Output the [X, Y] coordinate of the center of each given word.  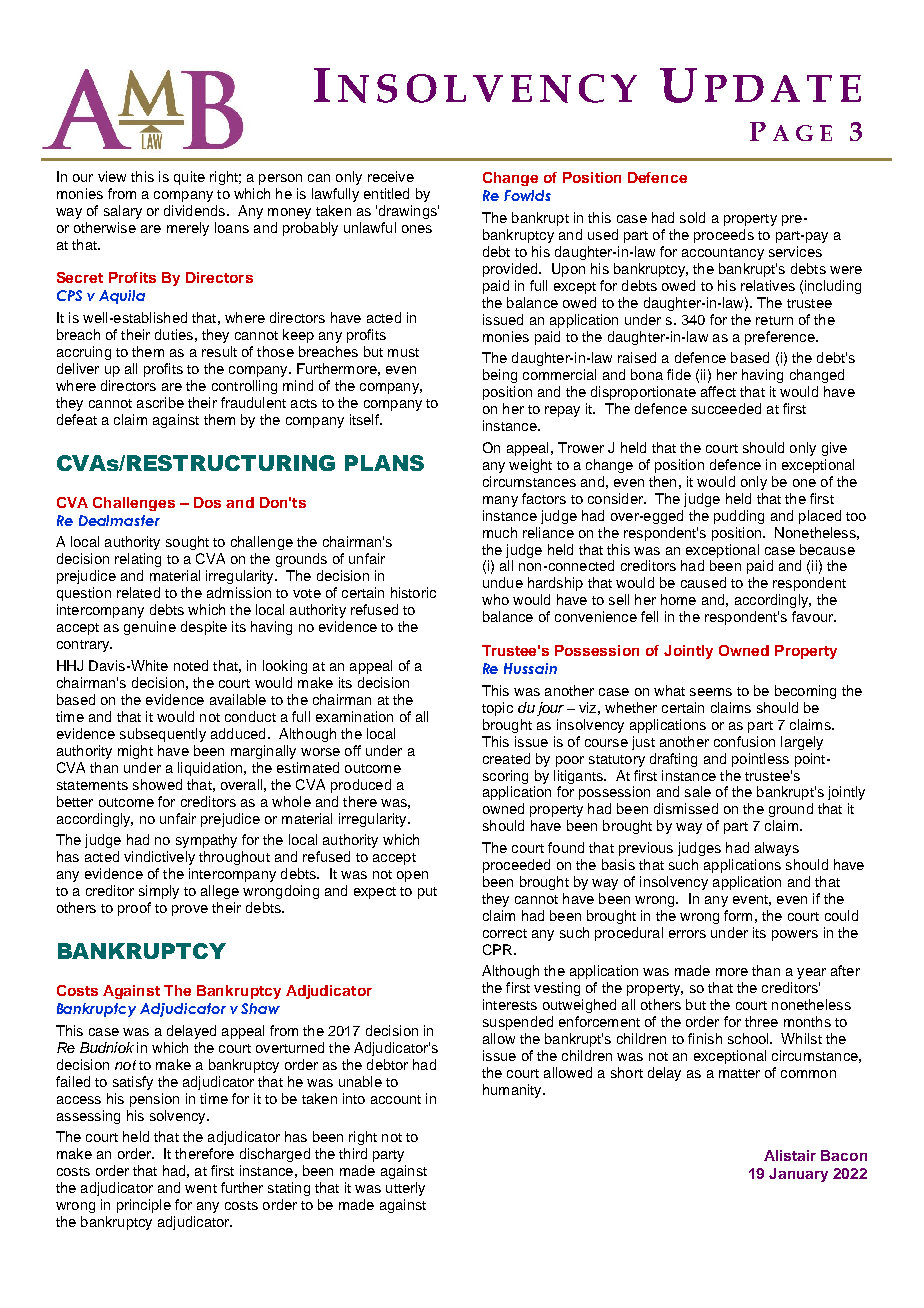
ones [417, 229]
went [201, 1188]
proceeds [724, 236]
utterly [405, 1189]
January [798, 1175]
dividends [194, 210]
